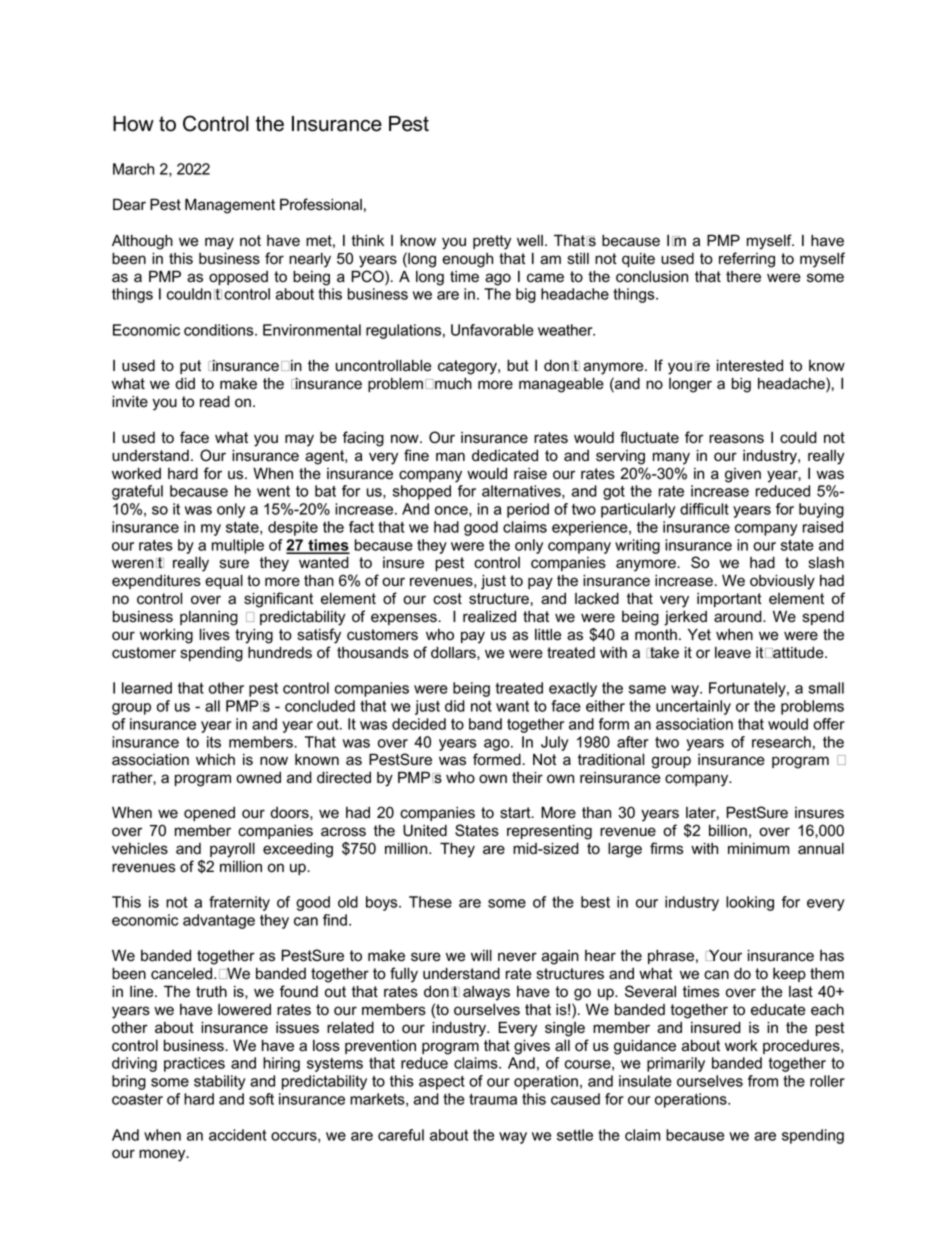 The width and height of the screenshot is (952, 1233). I want to click on trauma, so click(493, 1099).
